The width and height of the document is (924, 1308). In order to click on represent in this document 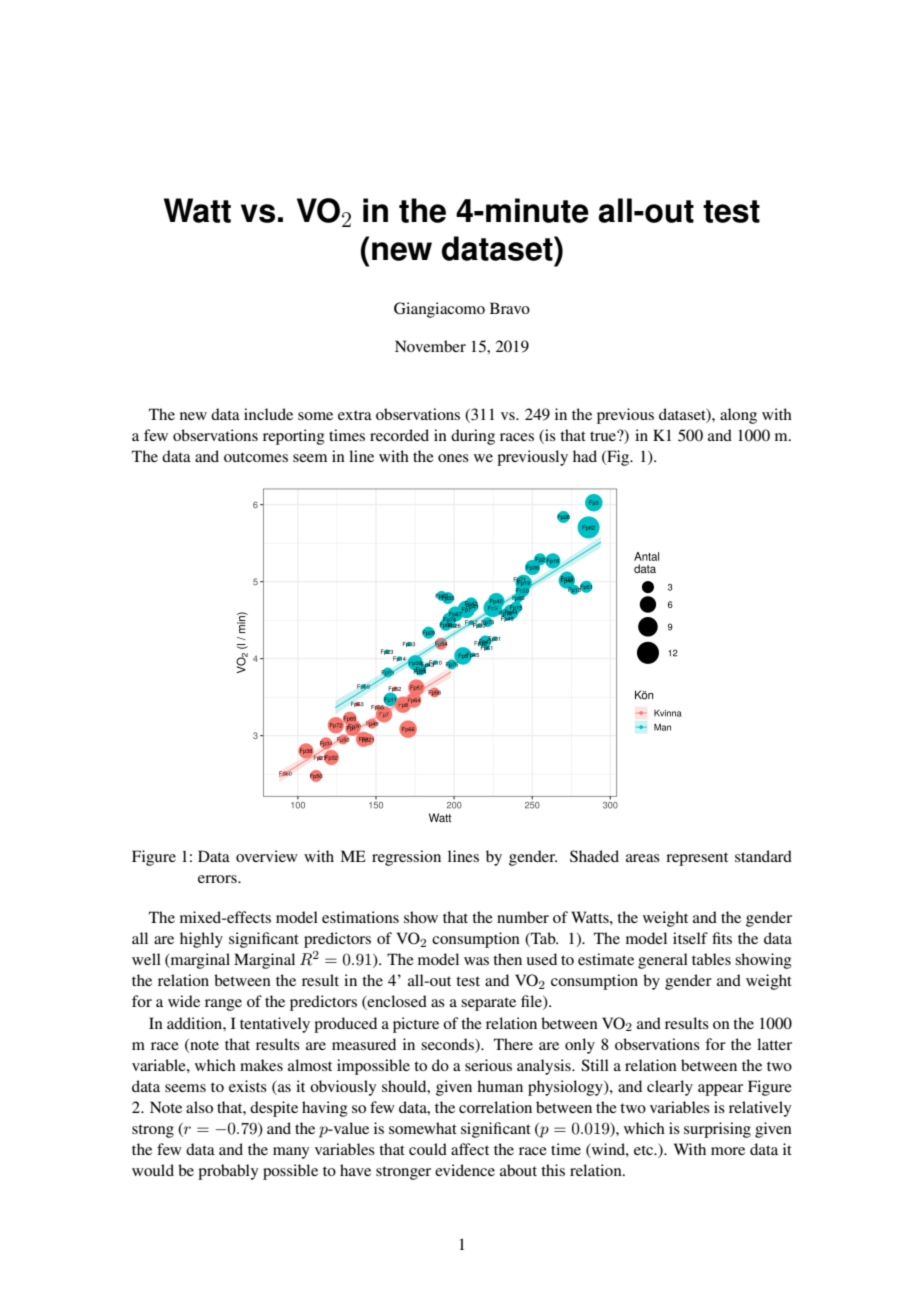, I will do `click(697, 859)`.
